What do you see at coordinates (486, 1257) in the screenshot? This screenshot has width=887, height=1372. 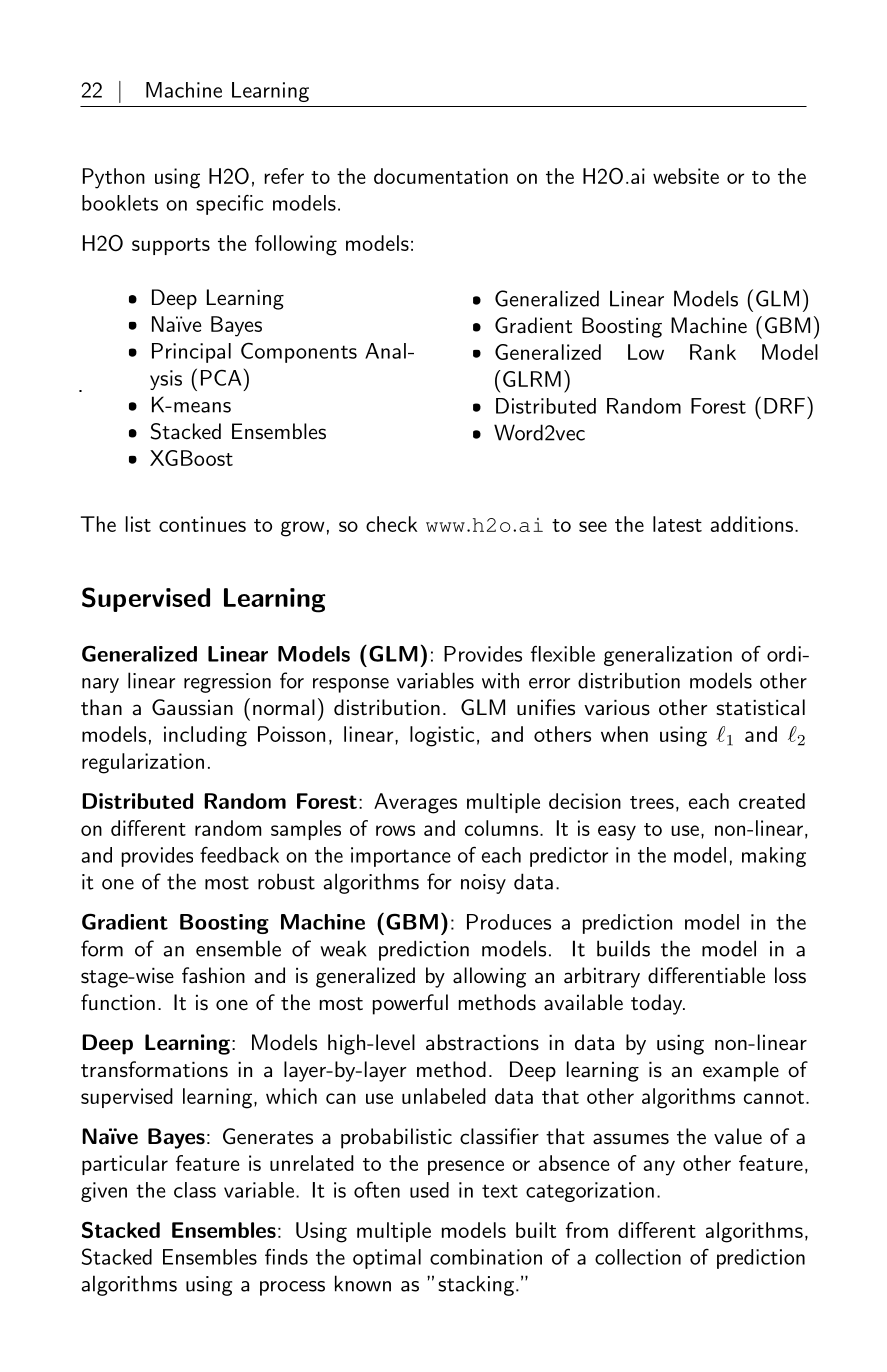 I see `combination` at bounding box center [486, 1257].
